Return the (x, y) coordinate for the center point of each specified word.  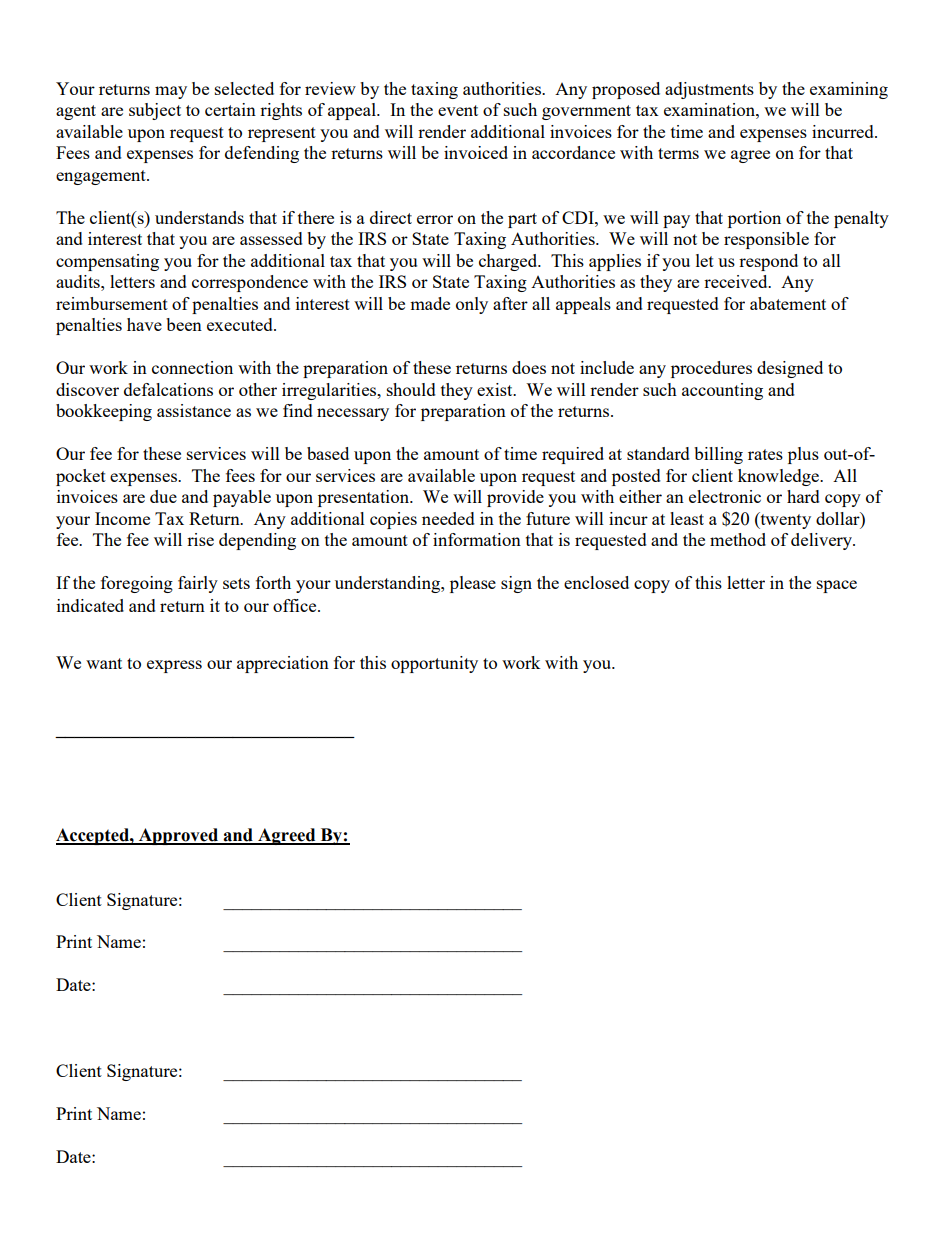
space (837, 586)
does (529, 367)
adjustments (709, 90)
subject (155, 111)
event (458, 110)
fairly (198, 584)
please (473, 584)
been (184, 324)
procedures (711, 369)
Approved (178, 836)
